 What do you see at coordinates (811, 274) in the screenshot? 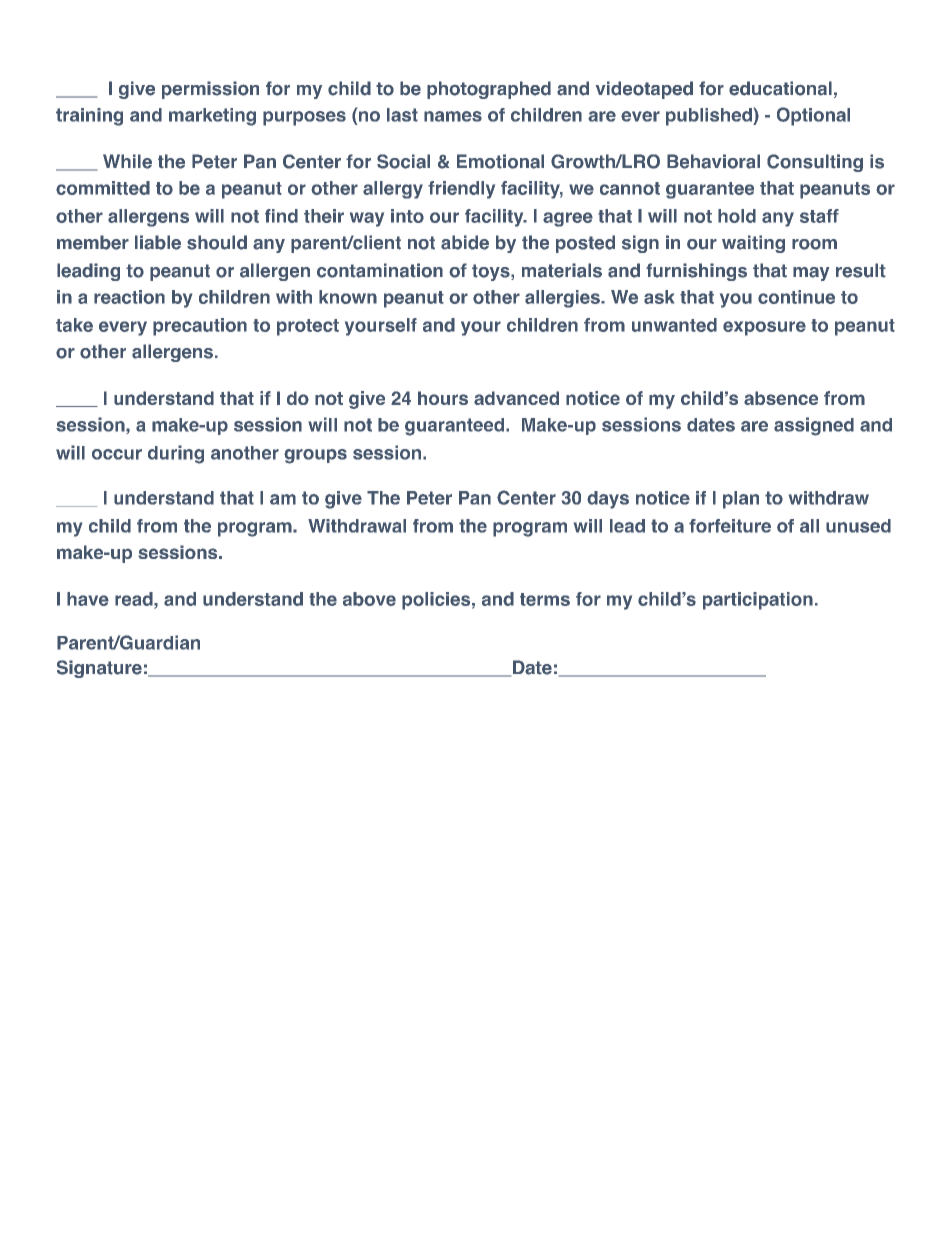
I see `may` at bounding box center [811, 274].
